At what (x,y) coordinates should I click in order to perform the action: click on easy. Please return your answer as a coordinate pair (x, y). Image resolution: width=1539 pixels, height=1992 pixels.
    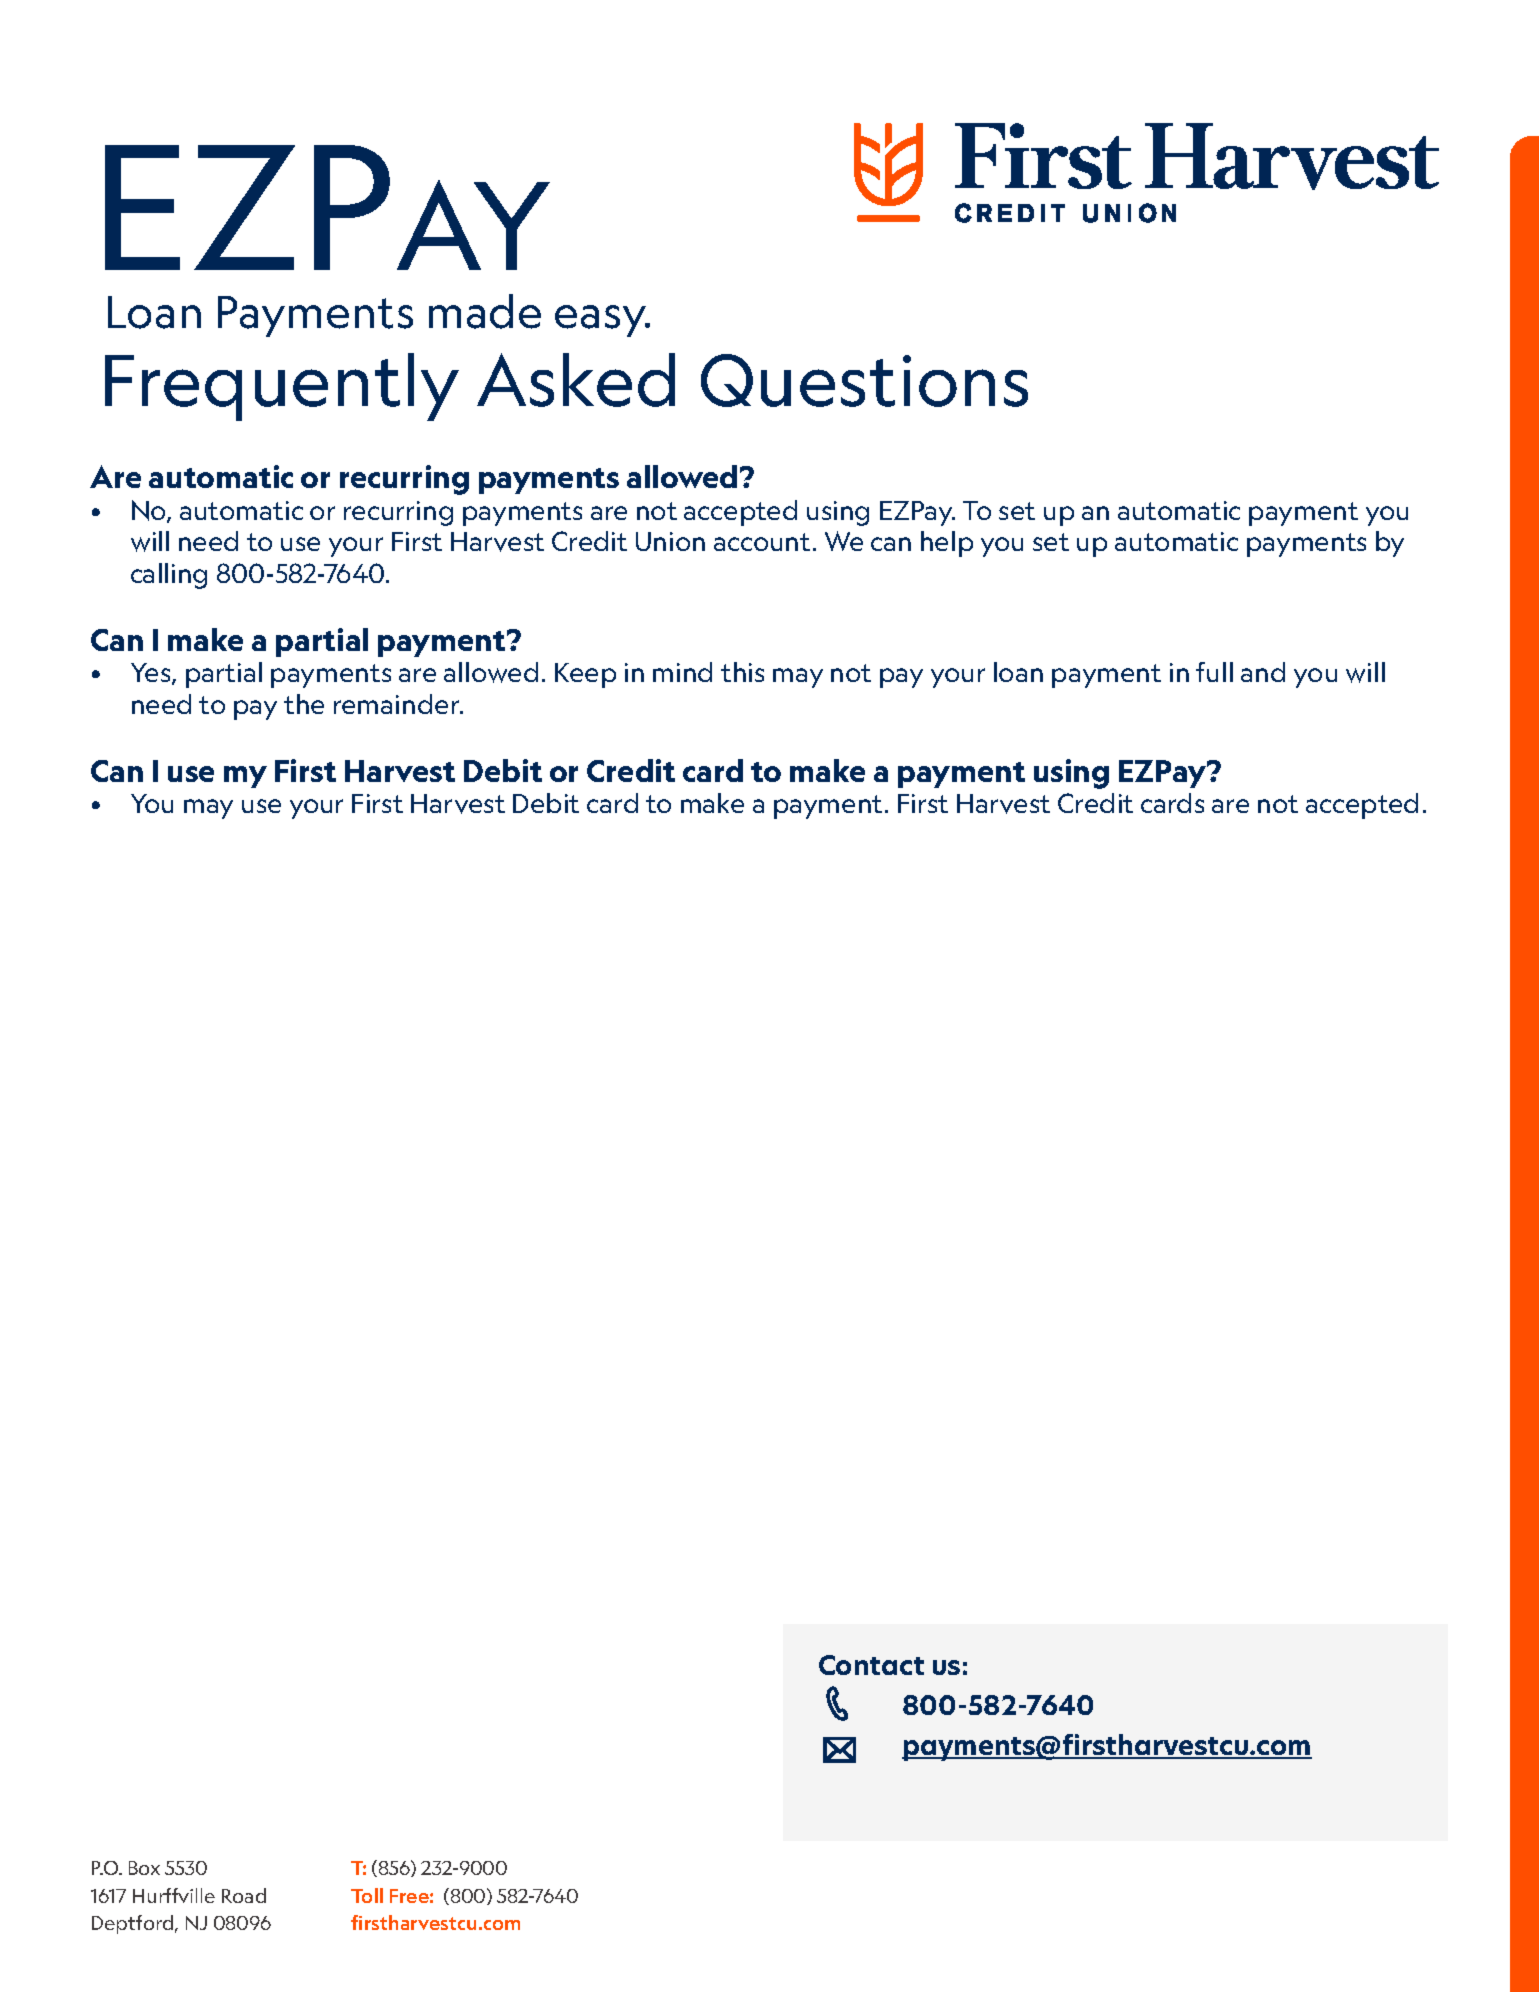
    Looking at the image, I should click on (602, 321).
